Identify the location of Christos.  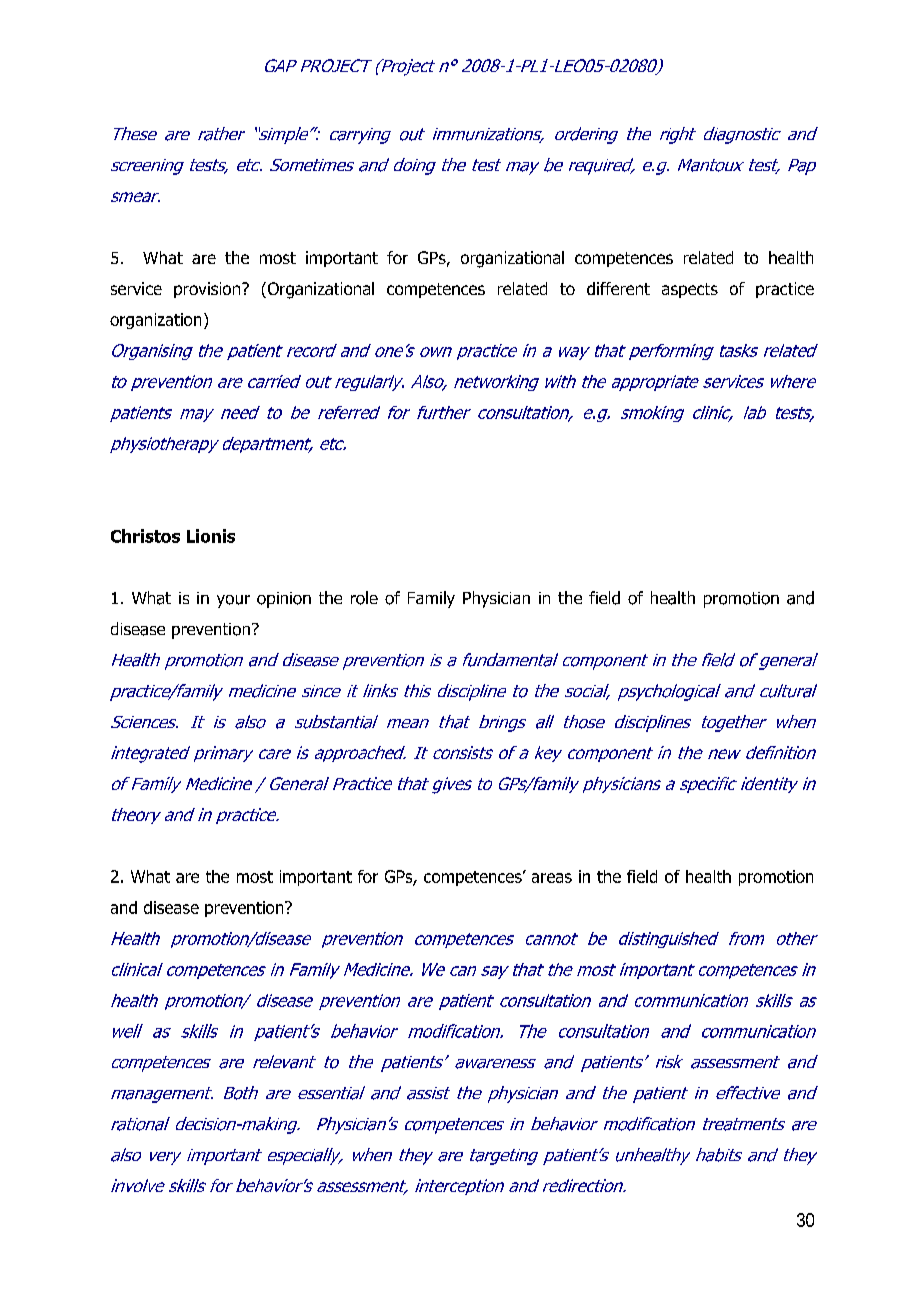
(145, 536).
